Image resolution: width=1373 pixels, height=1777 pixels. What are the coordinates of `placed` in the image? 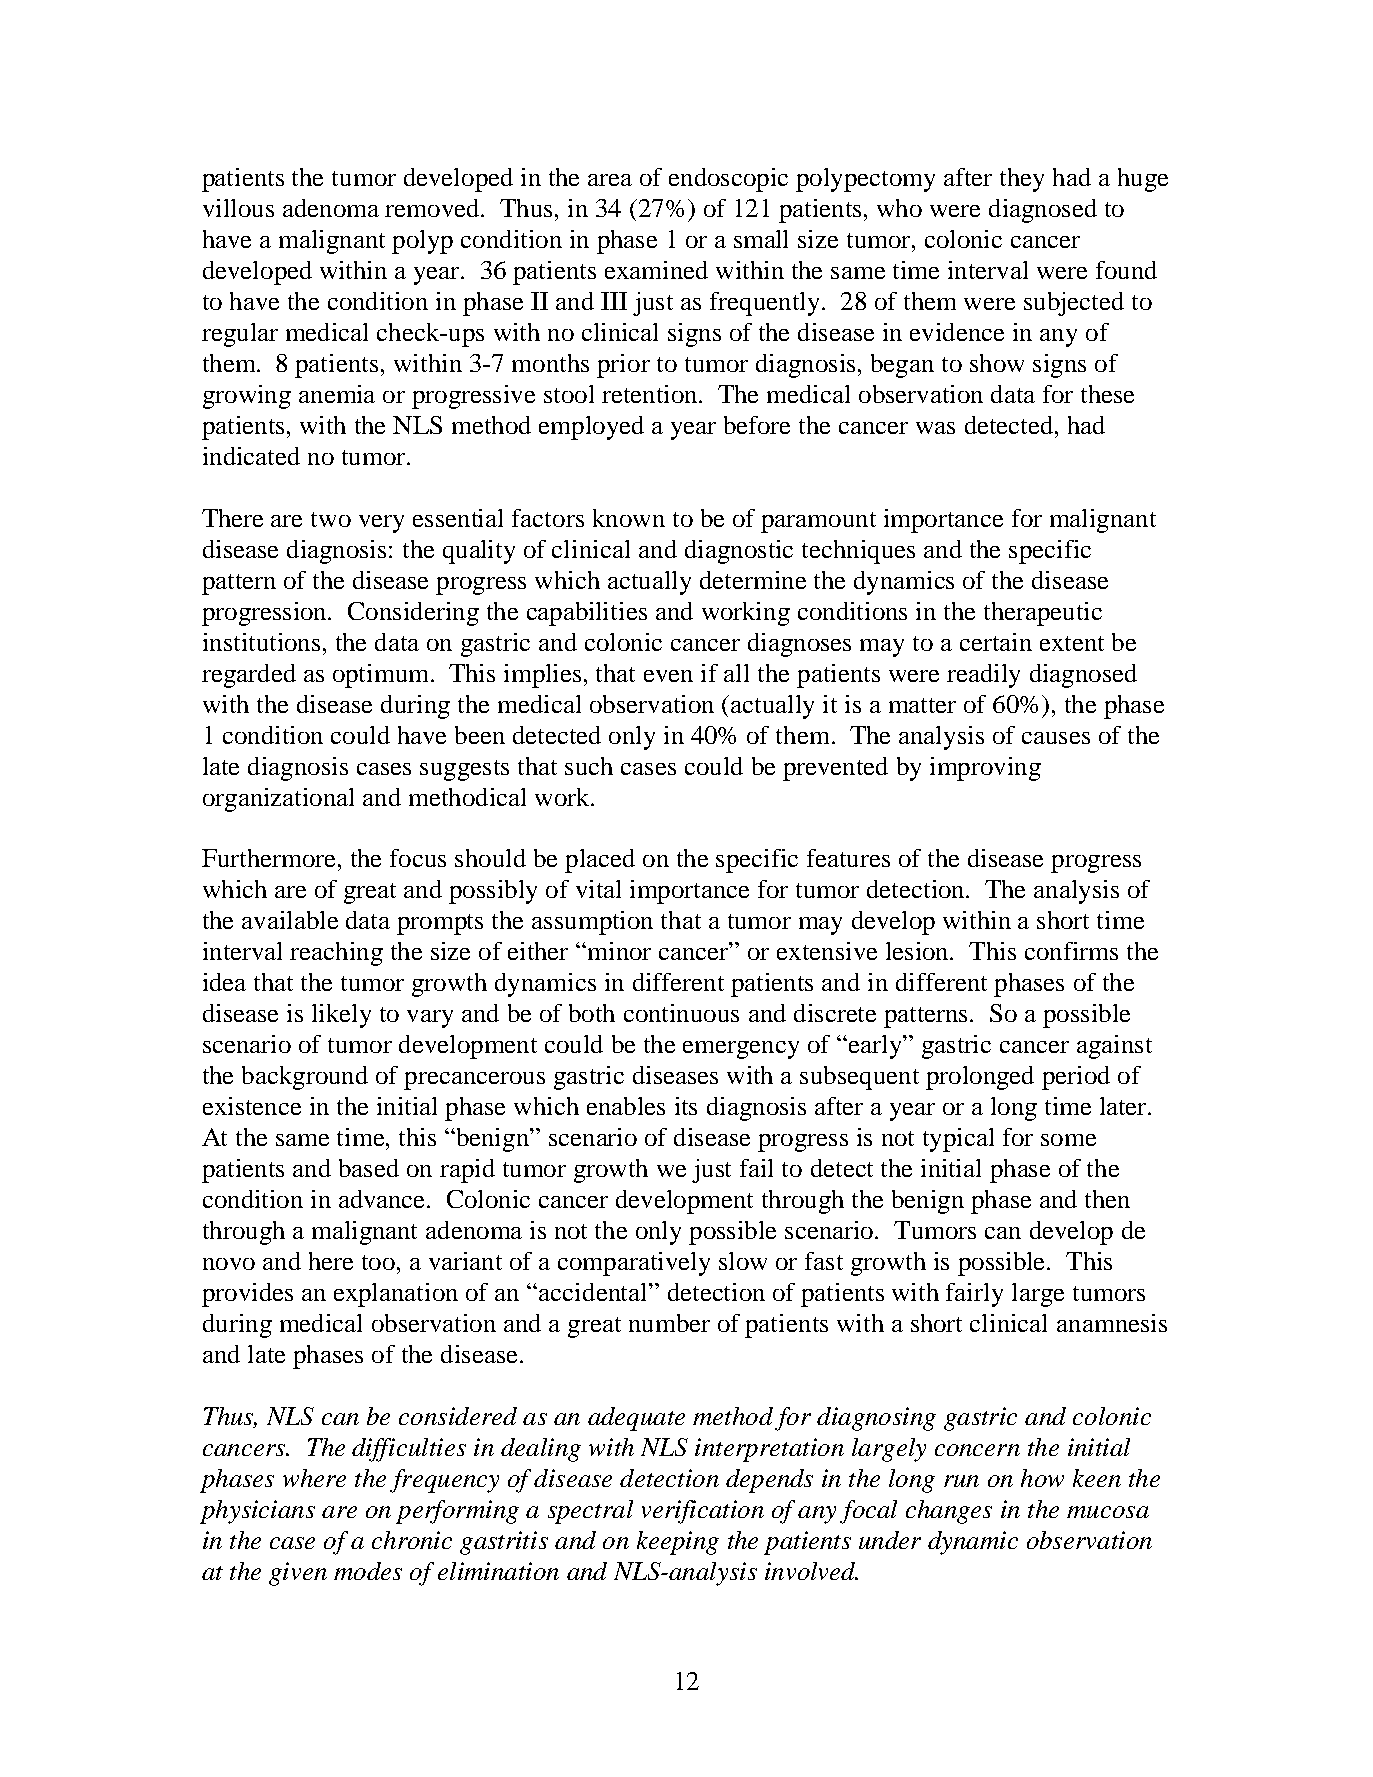 It's located at (600, 861).
